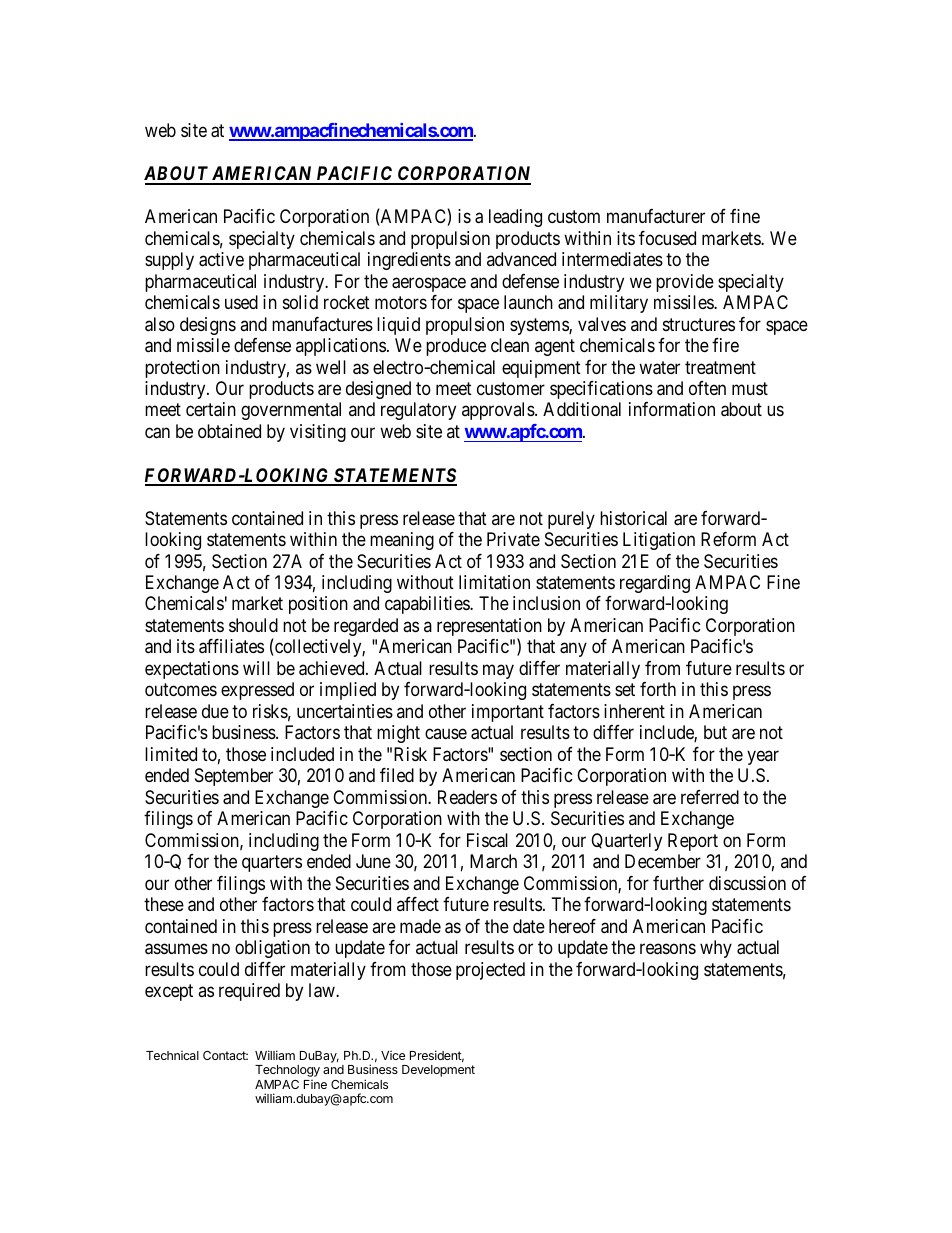  I want to click on manufacturer, so click(656, 216).
